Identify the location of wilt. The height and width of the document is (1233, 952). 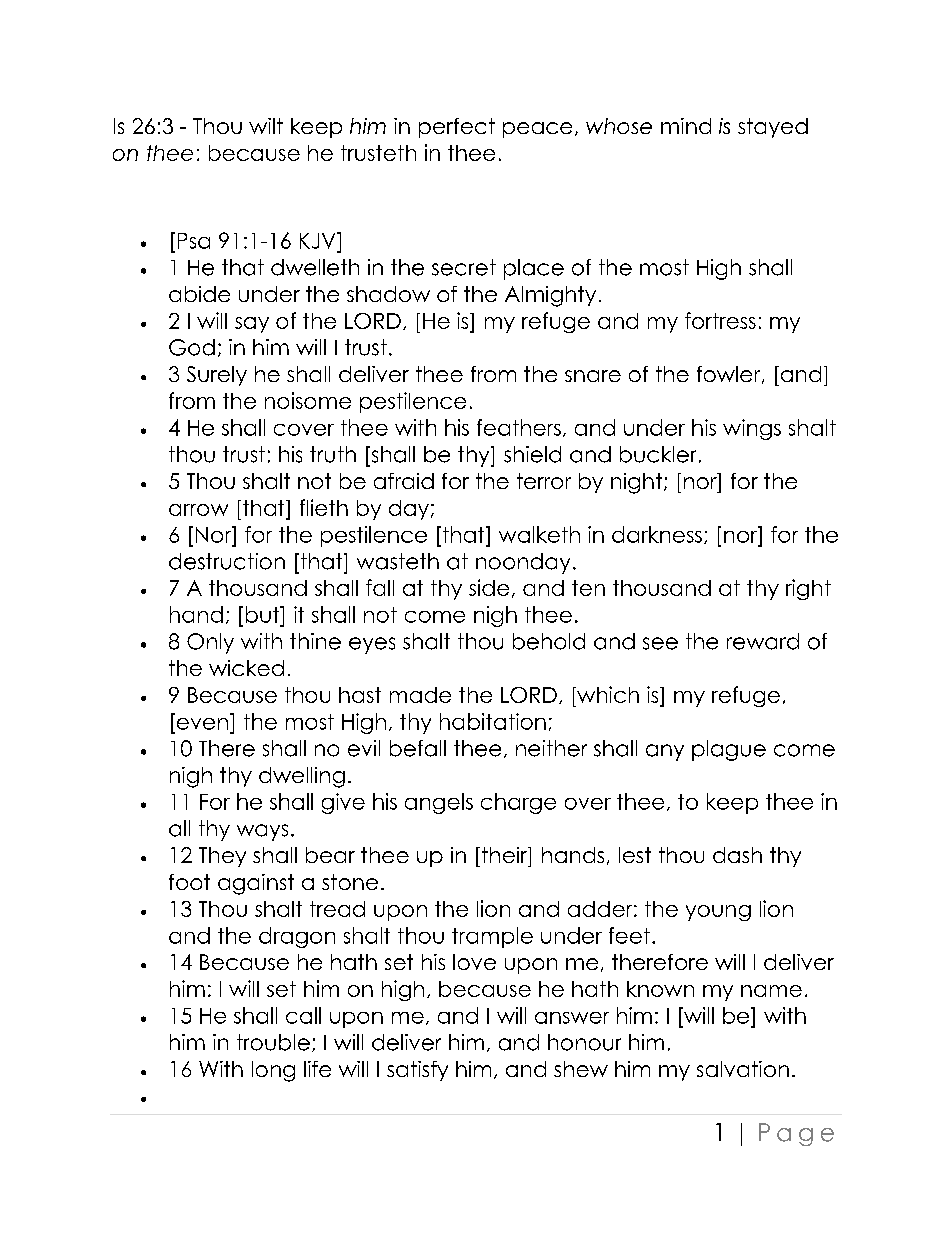
(266, 126).
